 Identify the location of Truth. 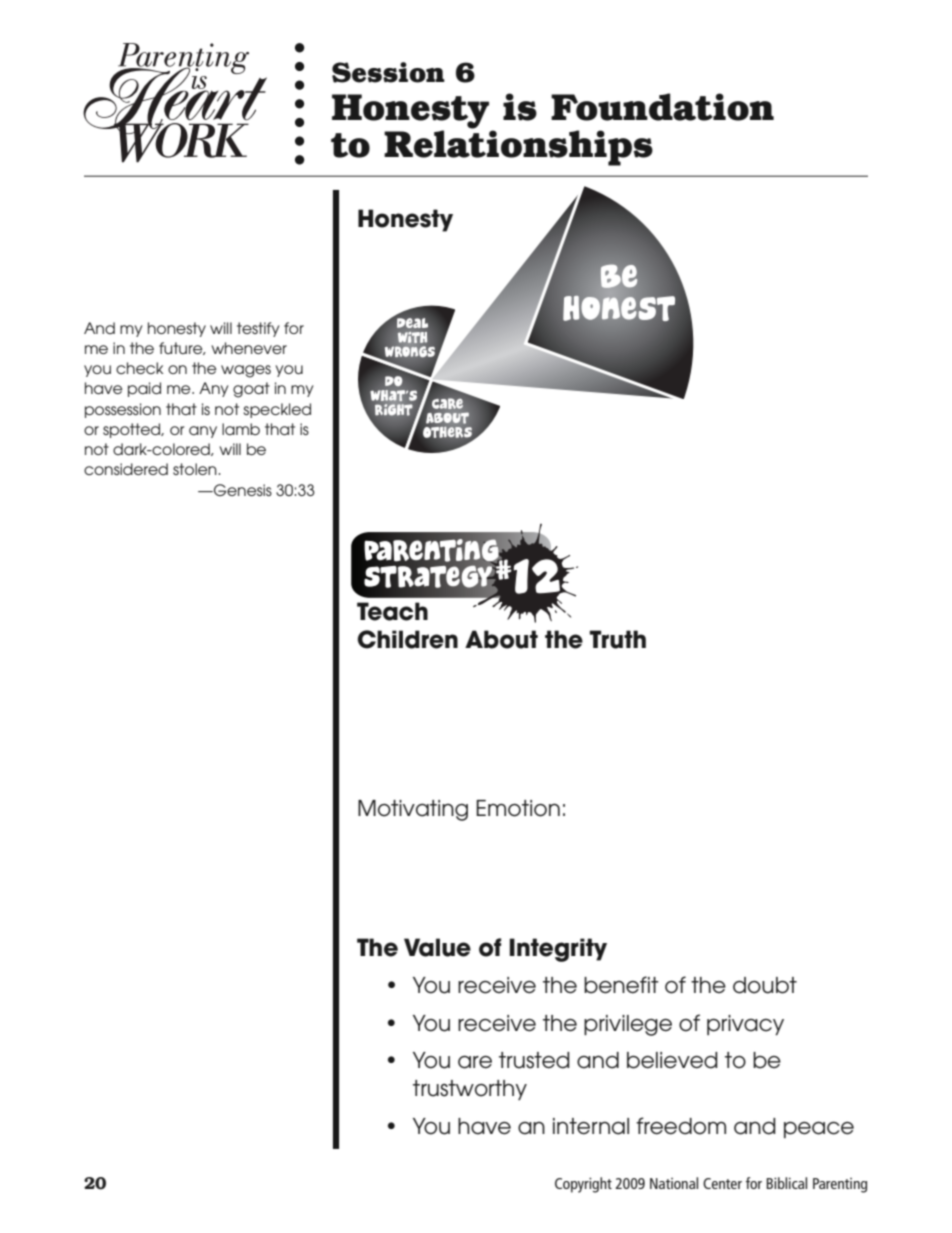
(617, 639).
